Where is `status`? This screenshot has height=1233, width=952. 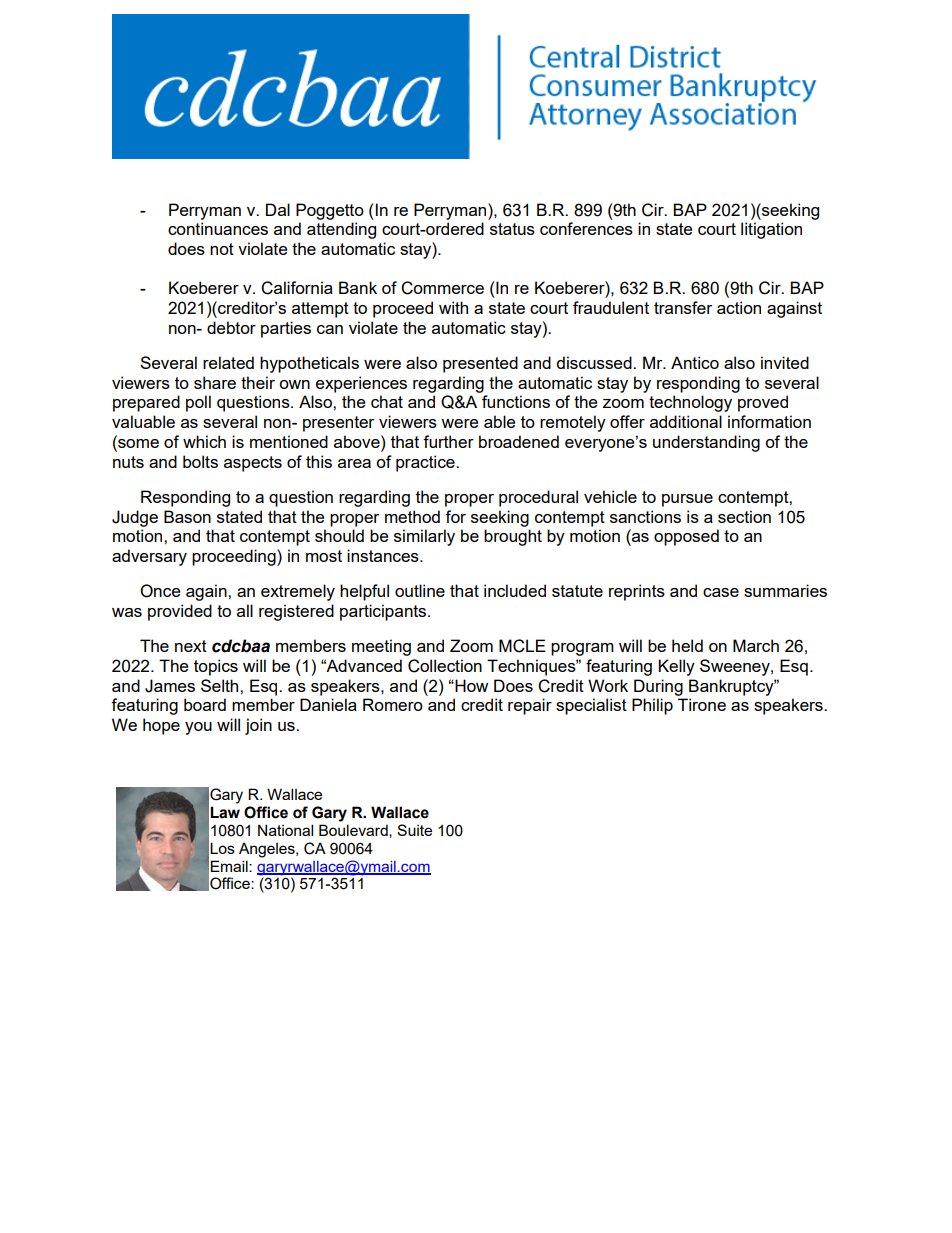
status is located at coordinates (512, 229).
